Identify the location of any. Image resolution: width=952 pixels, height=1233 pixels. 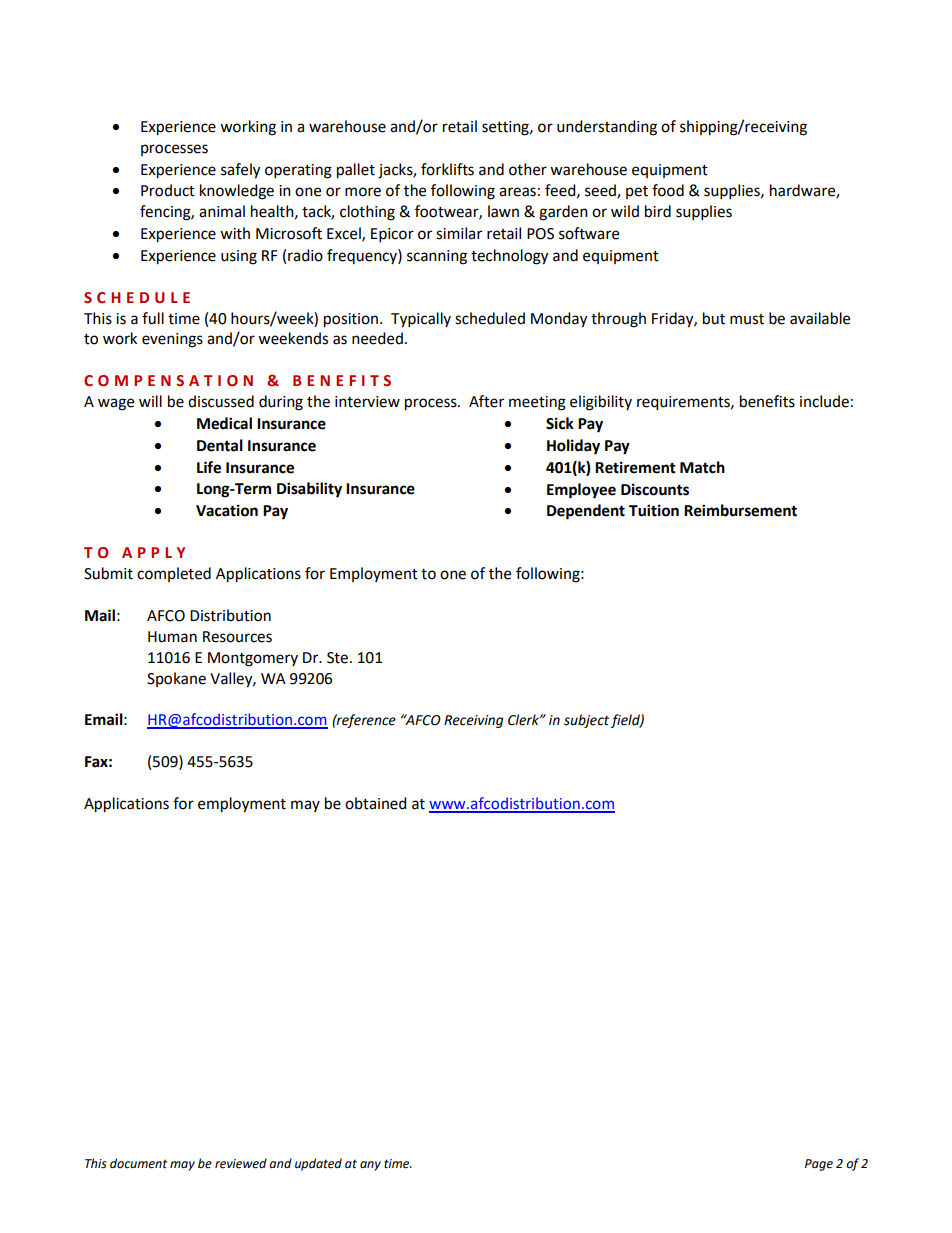
(370, 1166).
